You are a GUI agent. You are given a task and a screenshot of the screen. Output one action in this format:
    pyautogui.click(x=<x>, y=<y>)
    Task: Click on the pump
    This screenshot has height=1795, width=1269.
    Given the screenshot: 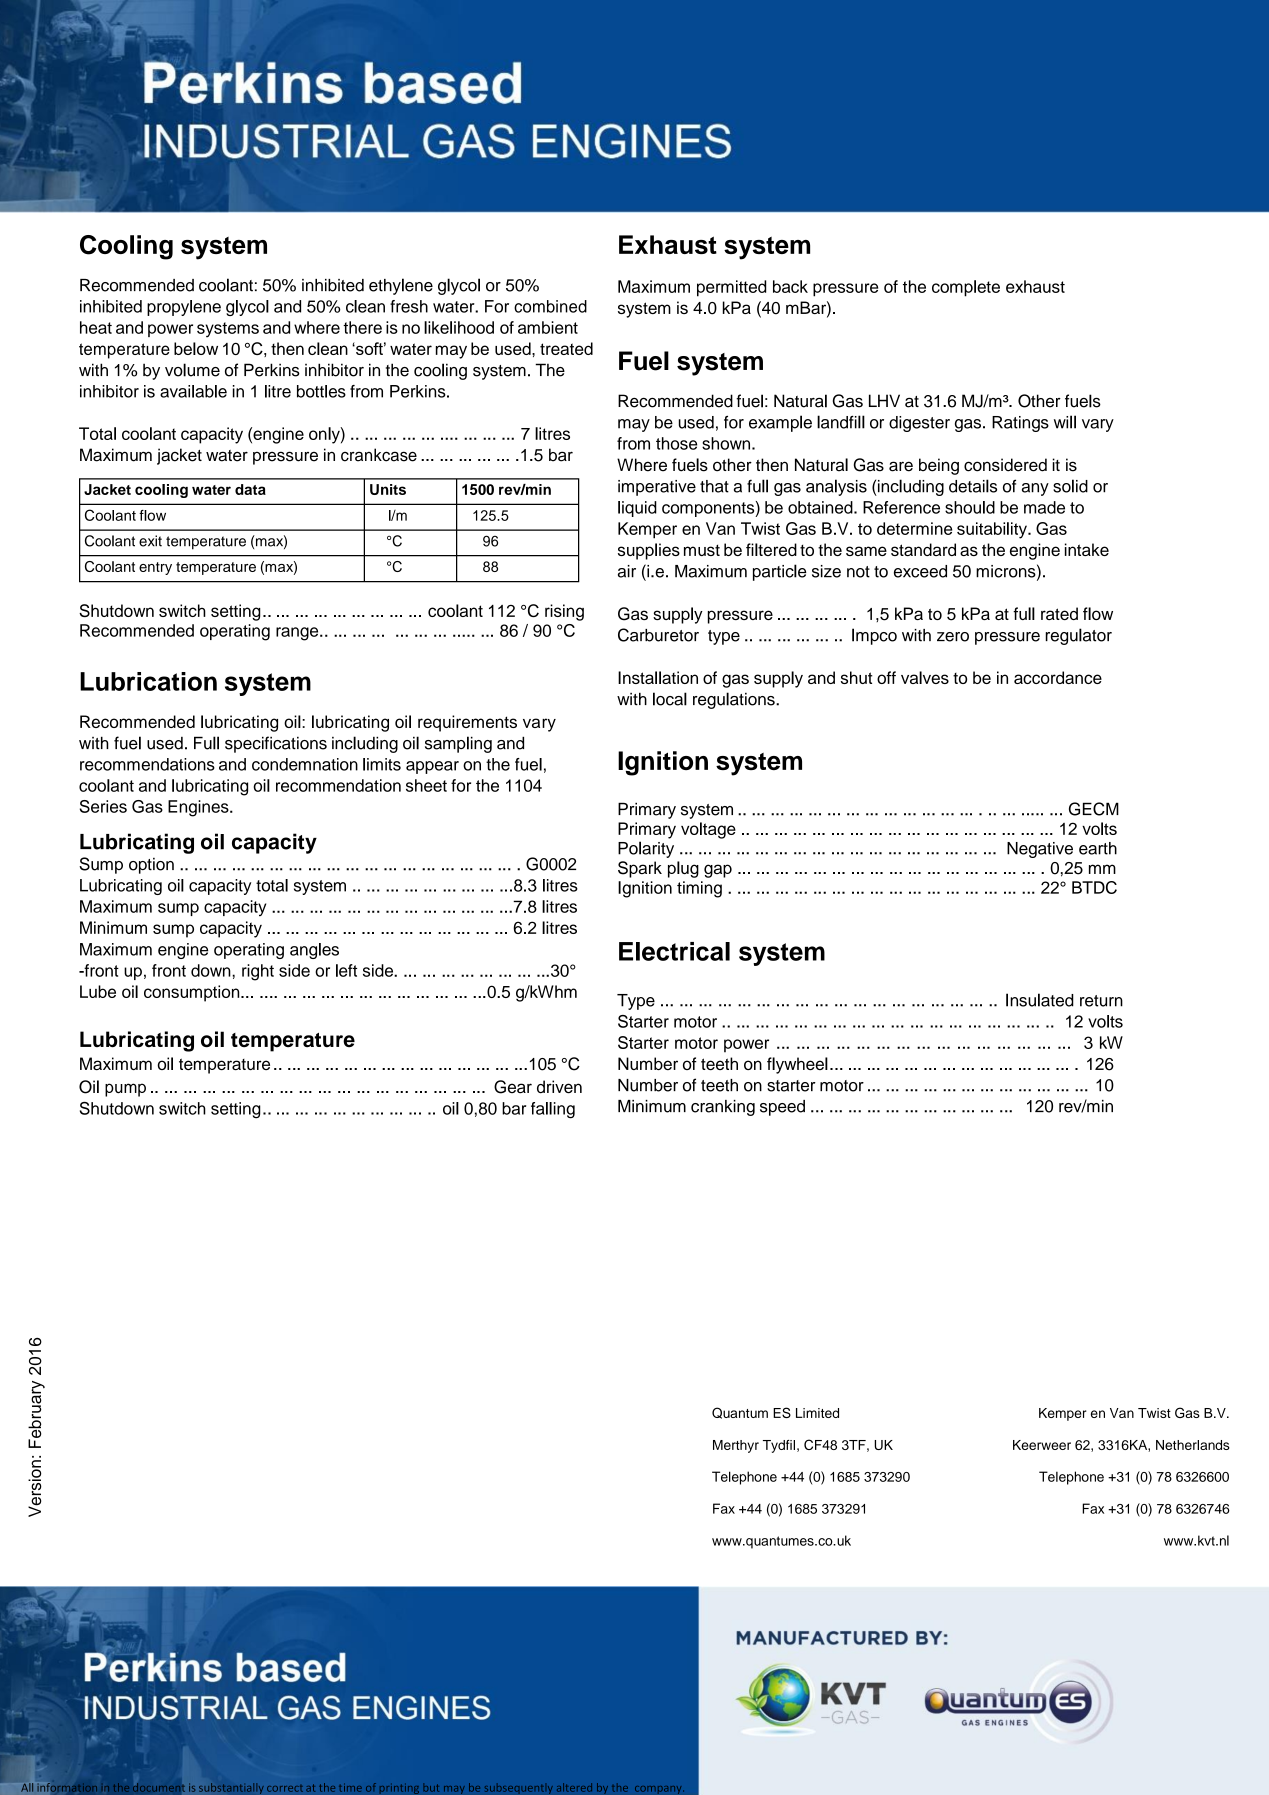 What is the action you would take?
    pyautogui.click(x=125, y=1090)
